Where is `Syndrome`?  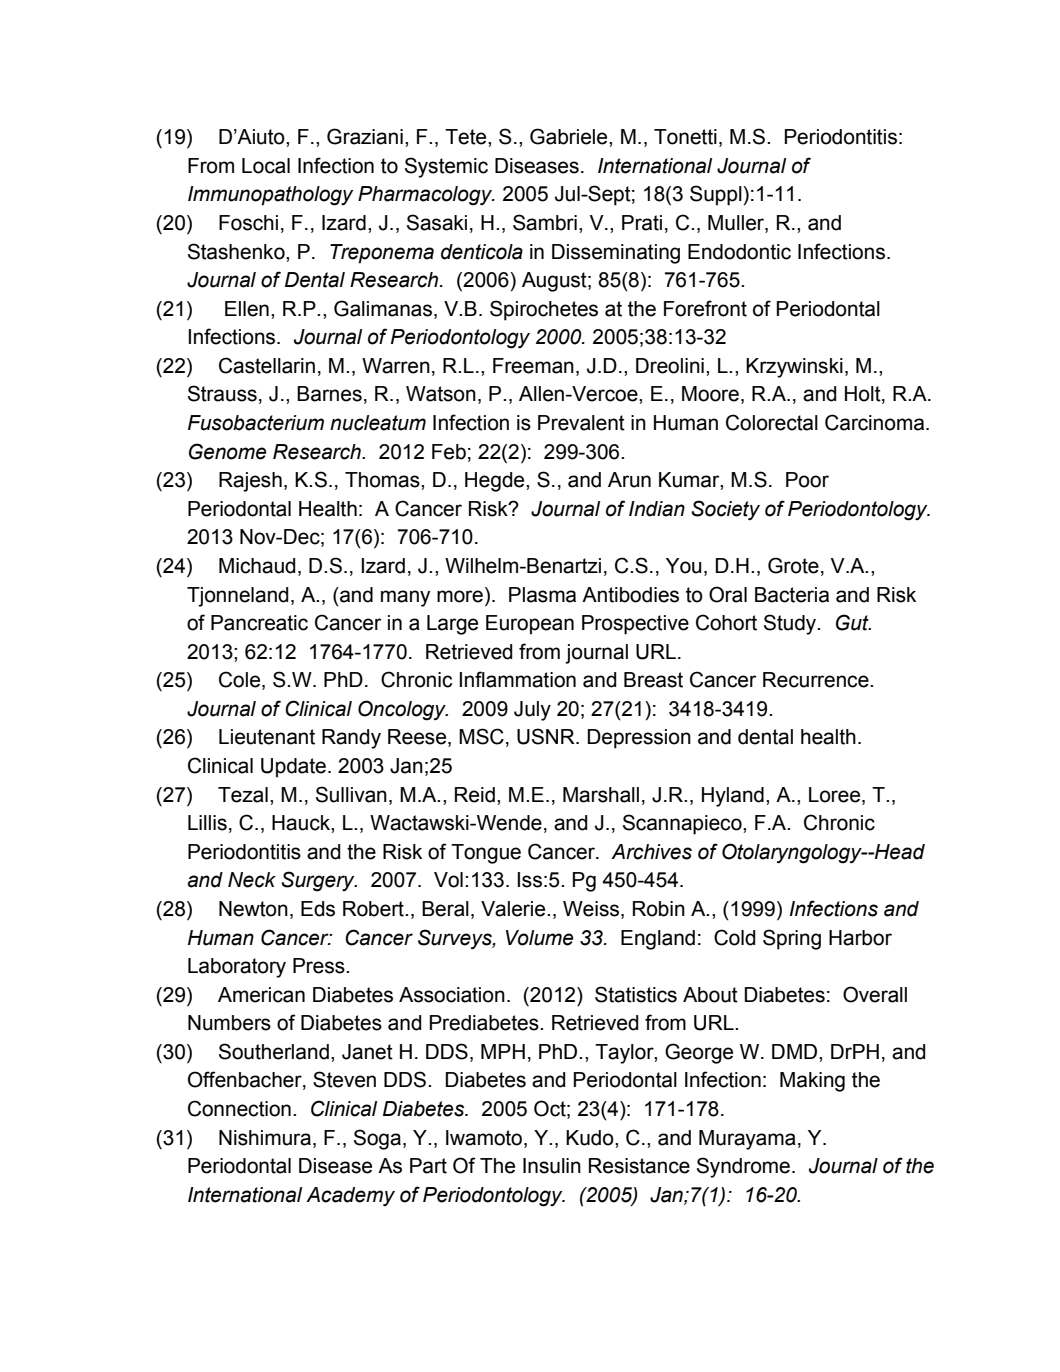
Syndrome is located at coordinates (743, 1167).
